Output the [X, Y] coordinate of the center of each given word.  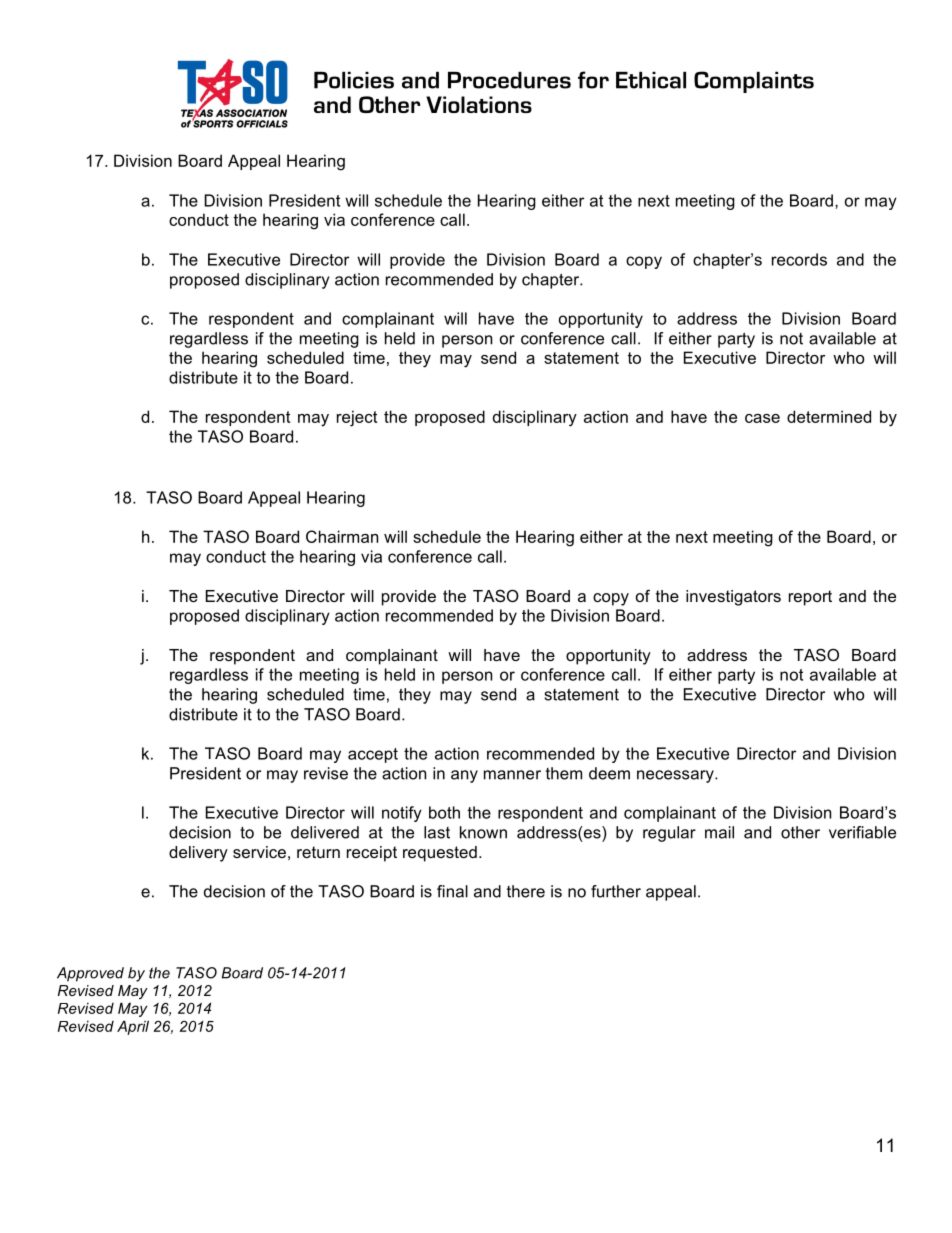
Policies [354, 80]
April [133, 1027]
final [452, 891]
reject [357, 418]
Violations [479, 104]
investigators [733, 598]
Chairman [342, 536]
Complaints [754, 82]
